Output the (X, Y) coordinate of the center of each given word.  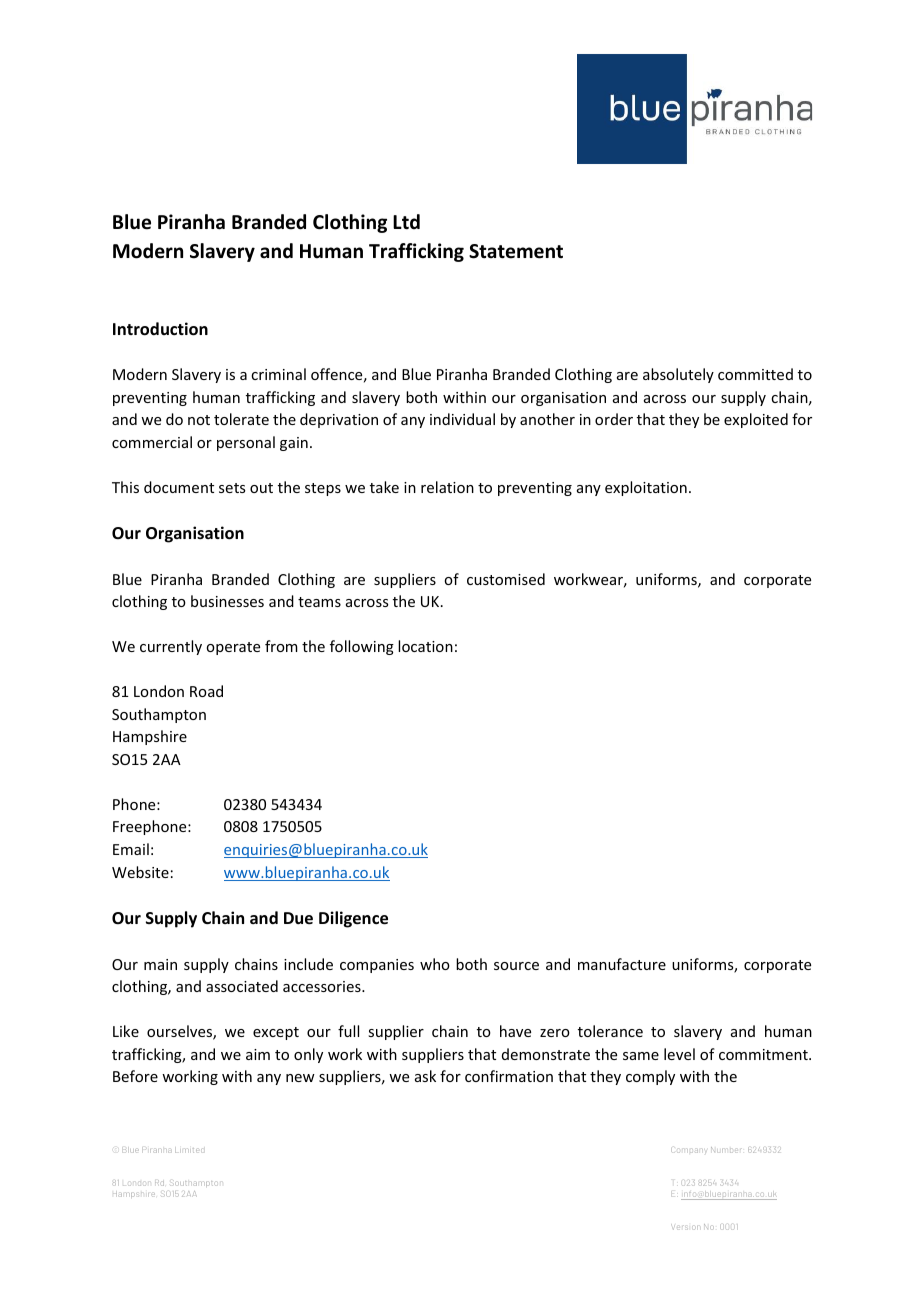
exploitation (646, 488)
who (435, 964)
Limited (188, 1150)
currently (171, 647)
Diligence (353, 919)
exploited (756, 420)
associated (242, 986)
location (425, 646)
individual (462, 419)
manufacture (622, 964)
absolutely (678, 375)
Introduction (160, 329)
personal (246, 443)
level (679, 1054)
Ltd (406, 222)
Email (131, 849)
